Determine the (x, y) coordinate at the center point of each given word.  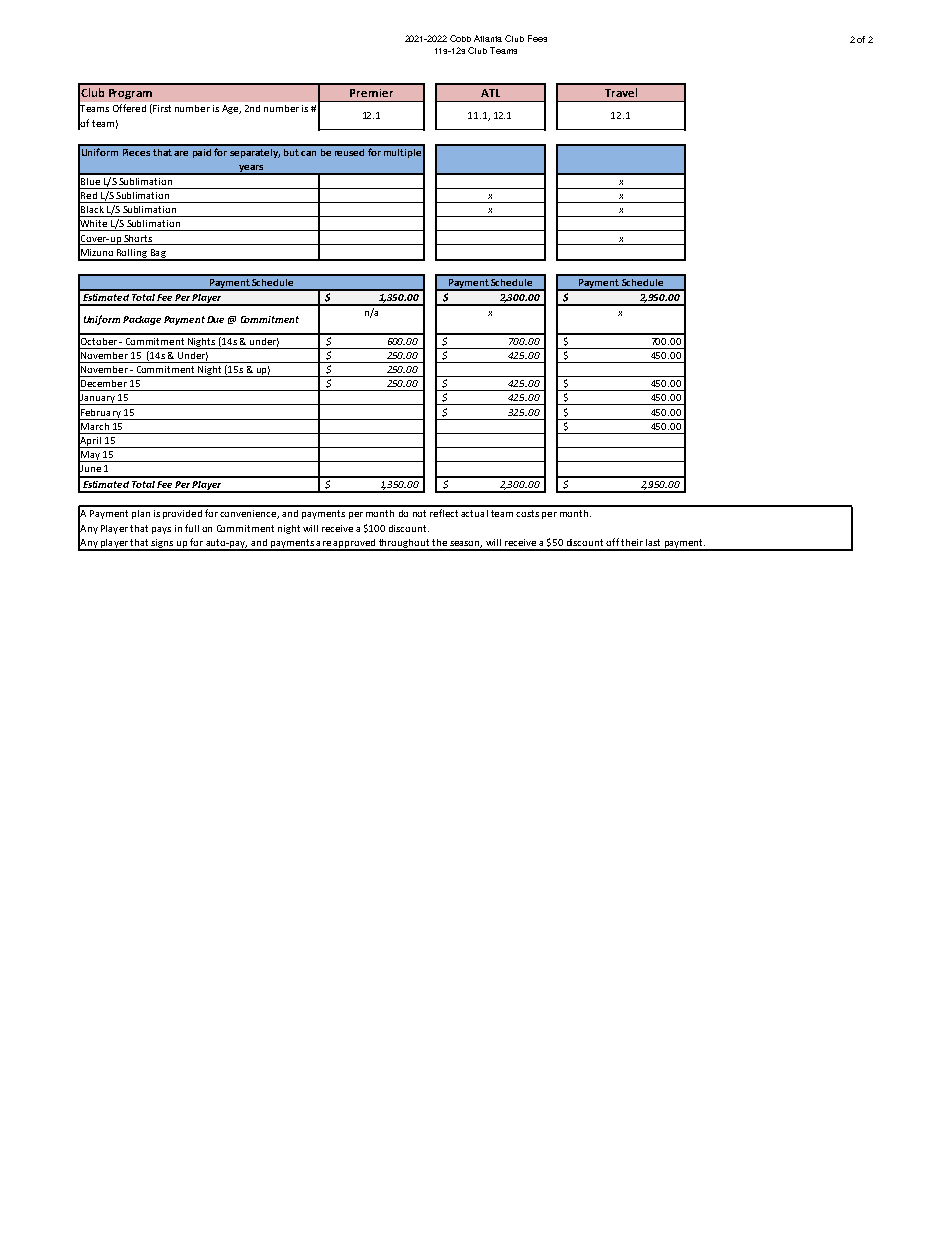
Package (142, 320)
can (308, 153)
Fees (537, 38)
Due (215, 319)
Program (130, 94)
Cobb (460, 38)
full (192, 528)
